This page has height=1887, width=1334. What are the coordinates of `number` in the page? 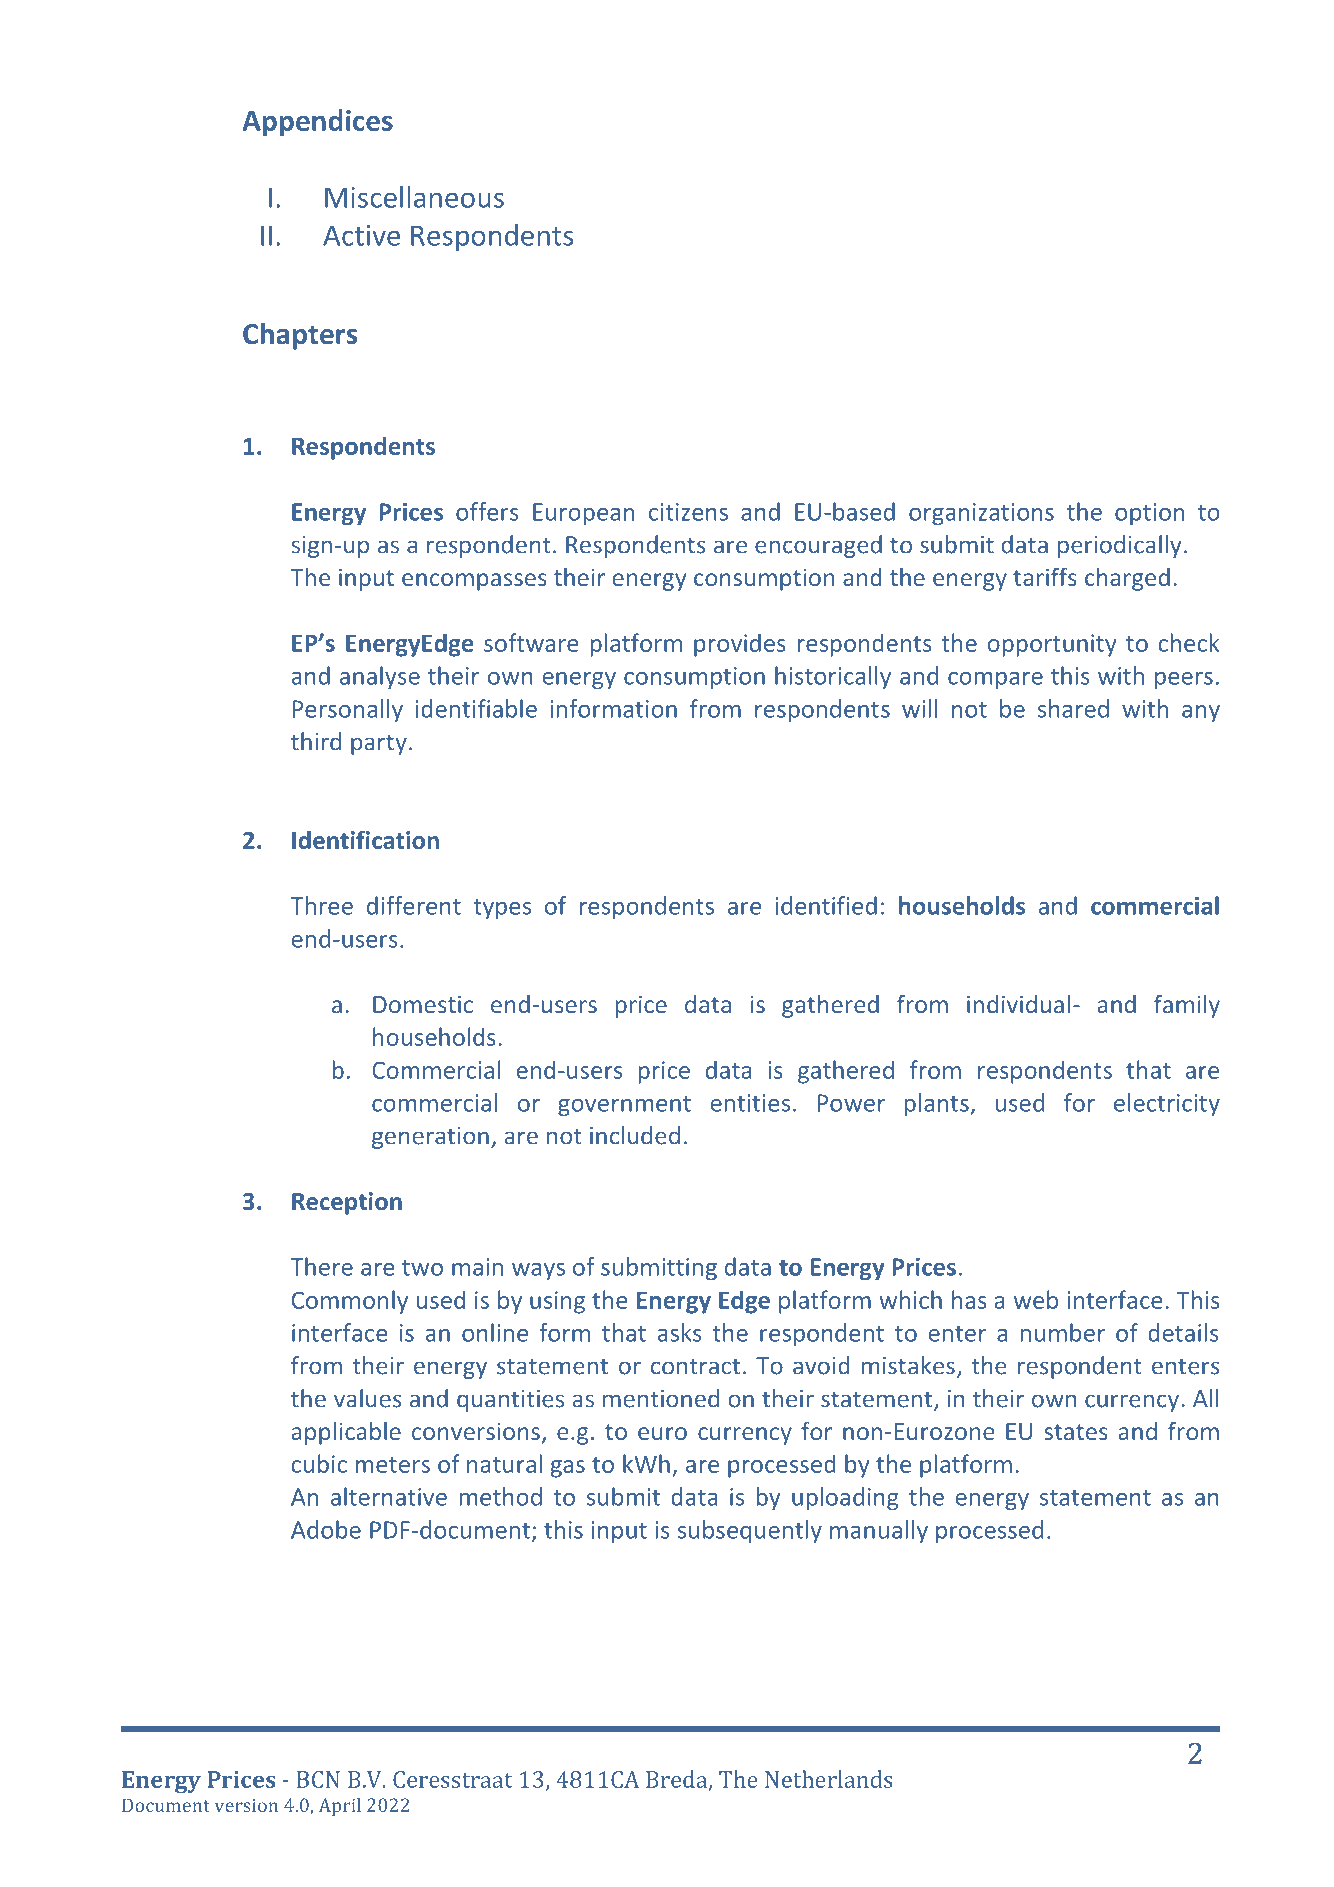 It's located at (1063, 1332).
